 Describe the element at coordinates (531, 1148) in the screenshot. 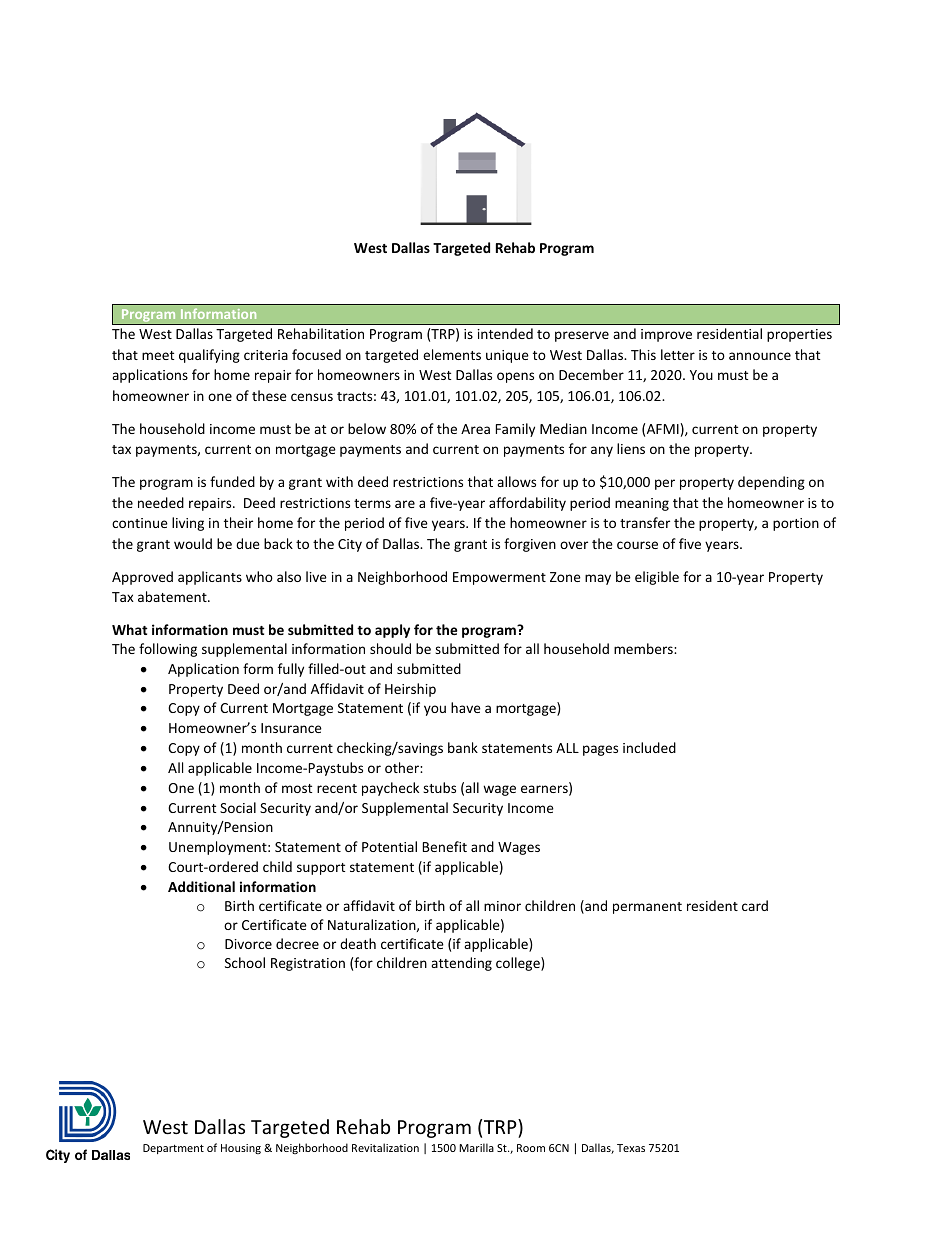

I see `Room` at that location.
